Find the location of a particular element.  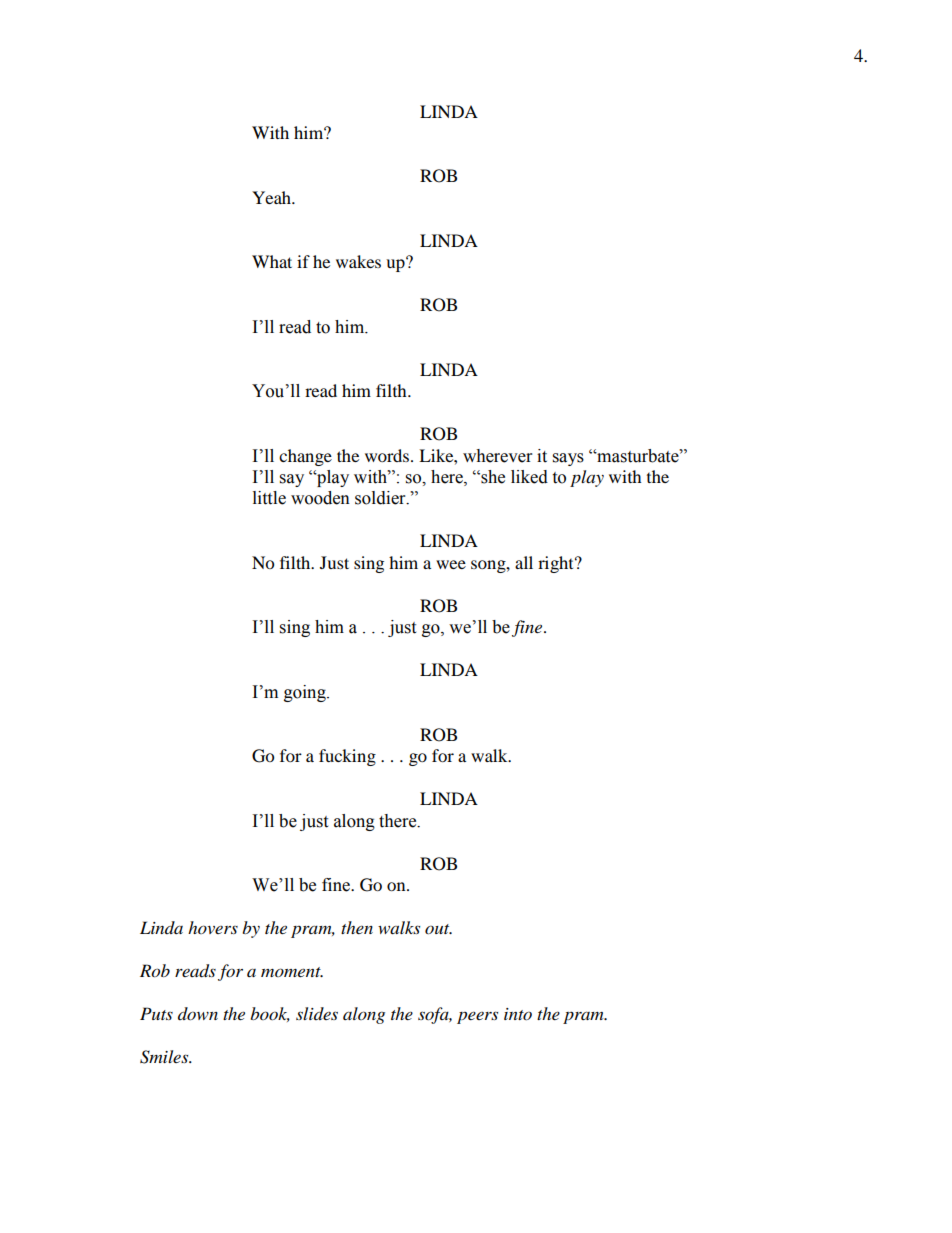

hovers is located at coordinates (213, 927).
